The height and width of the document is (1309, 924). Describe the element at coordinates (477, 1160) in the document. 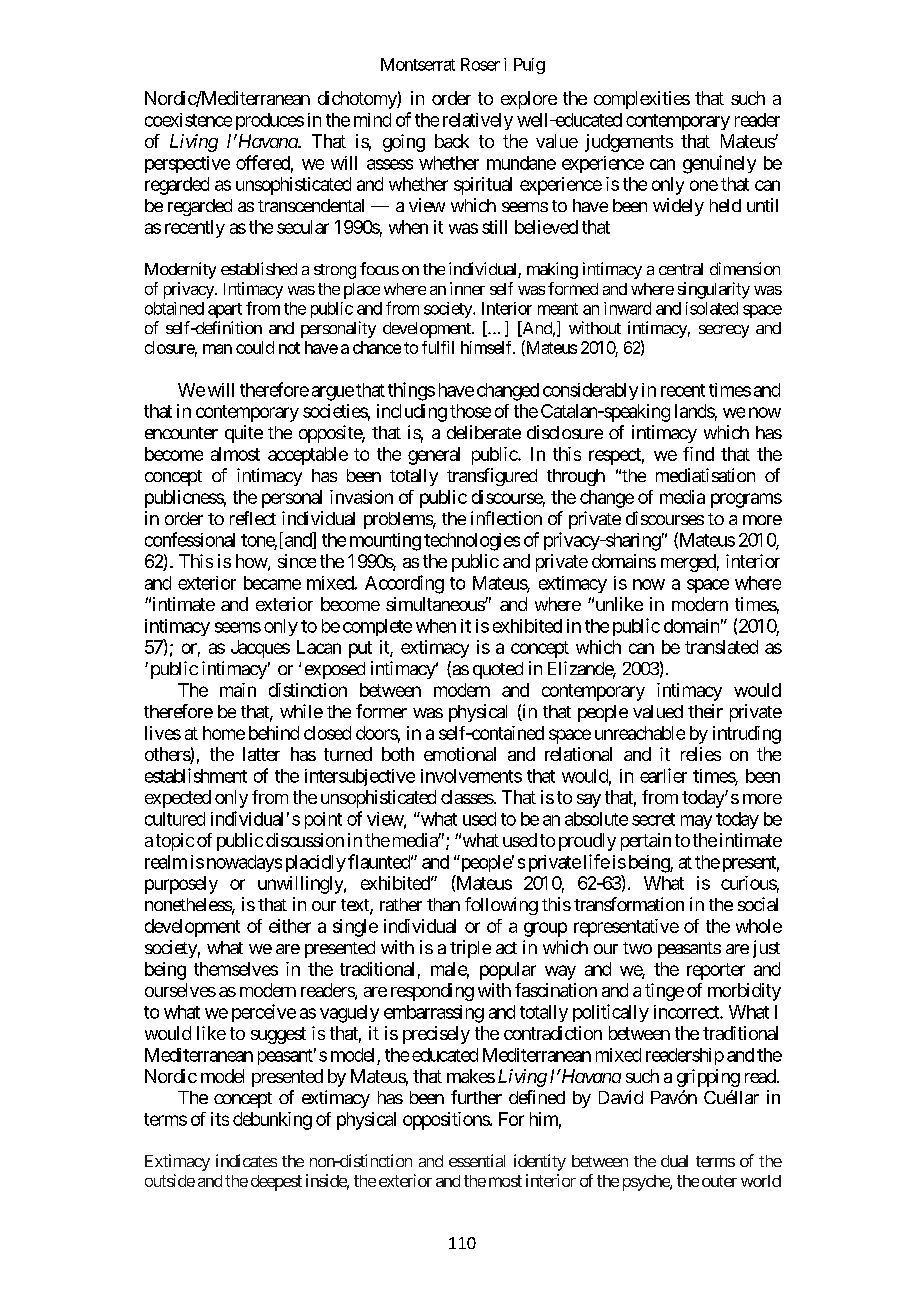

I see `essential` at that location.
